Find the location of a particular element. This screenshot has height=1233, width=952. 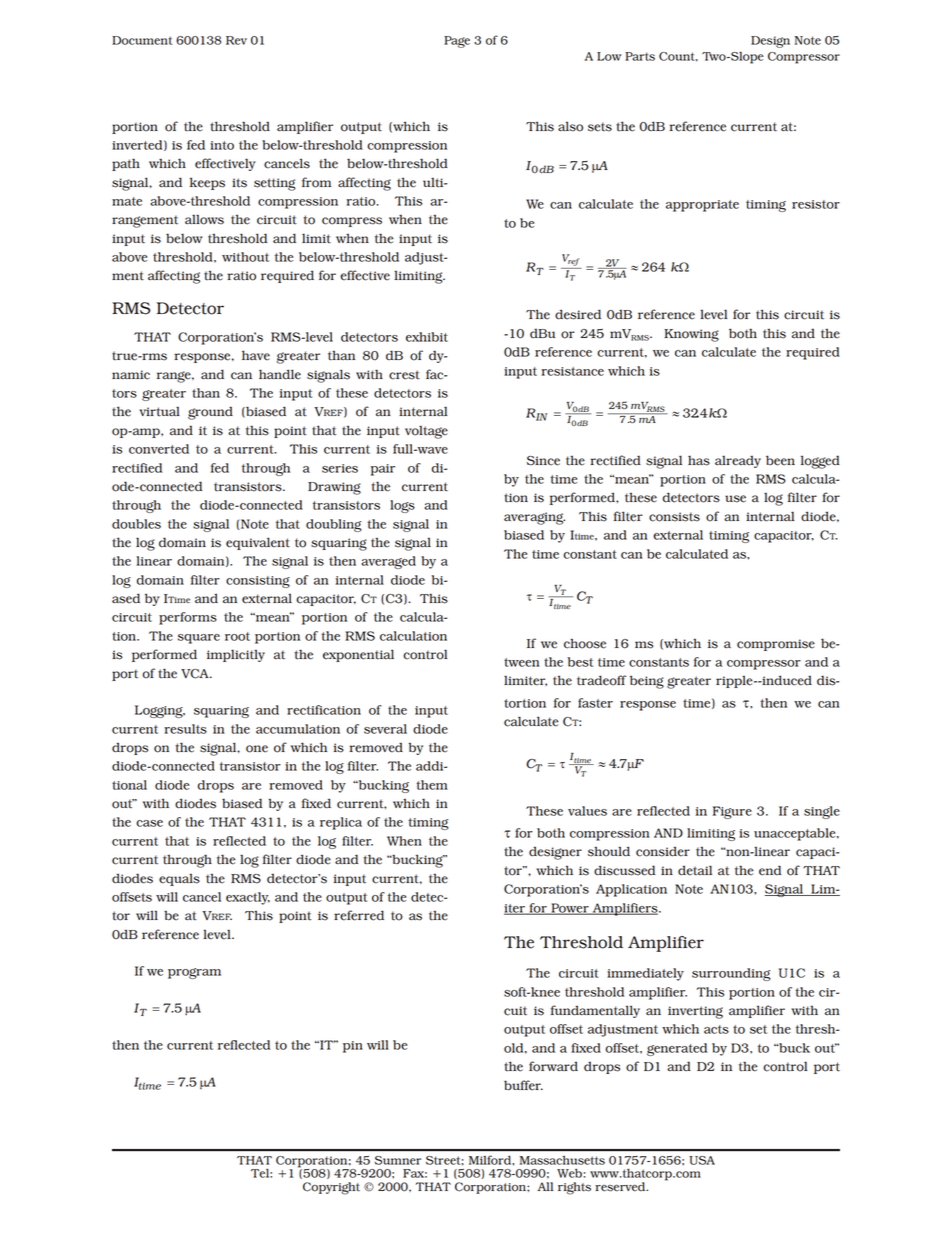

Sumner is located at coordinates (398, 1160).
